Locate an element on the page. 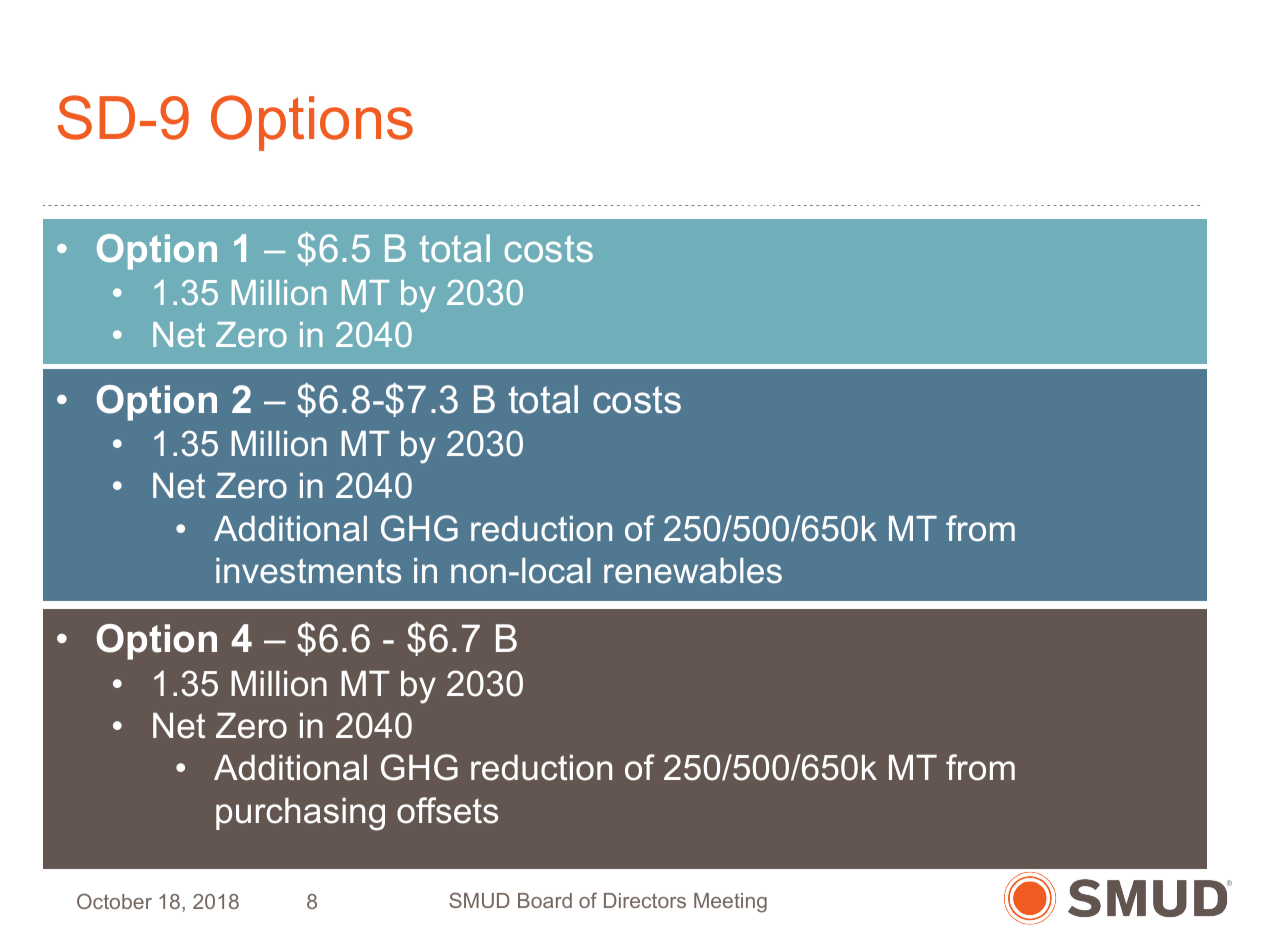  Board is located at coordinates (545, 900).
